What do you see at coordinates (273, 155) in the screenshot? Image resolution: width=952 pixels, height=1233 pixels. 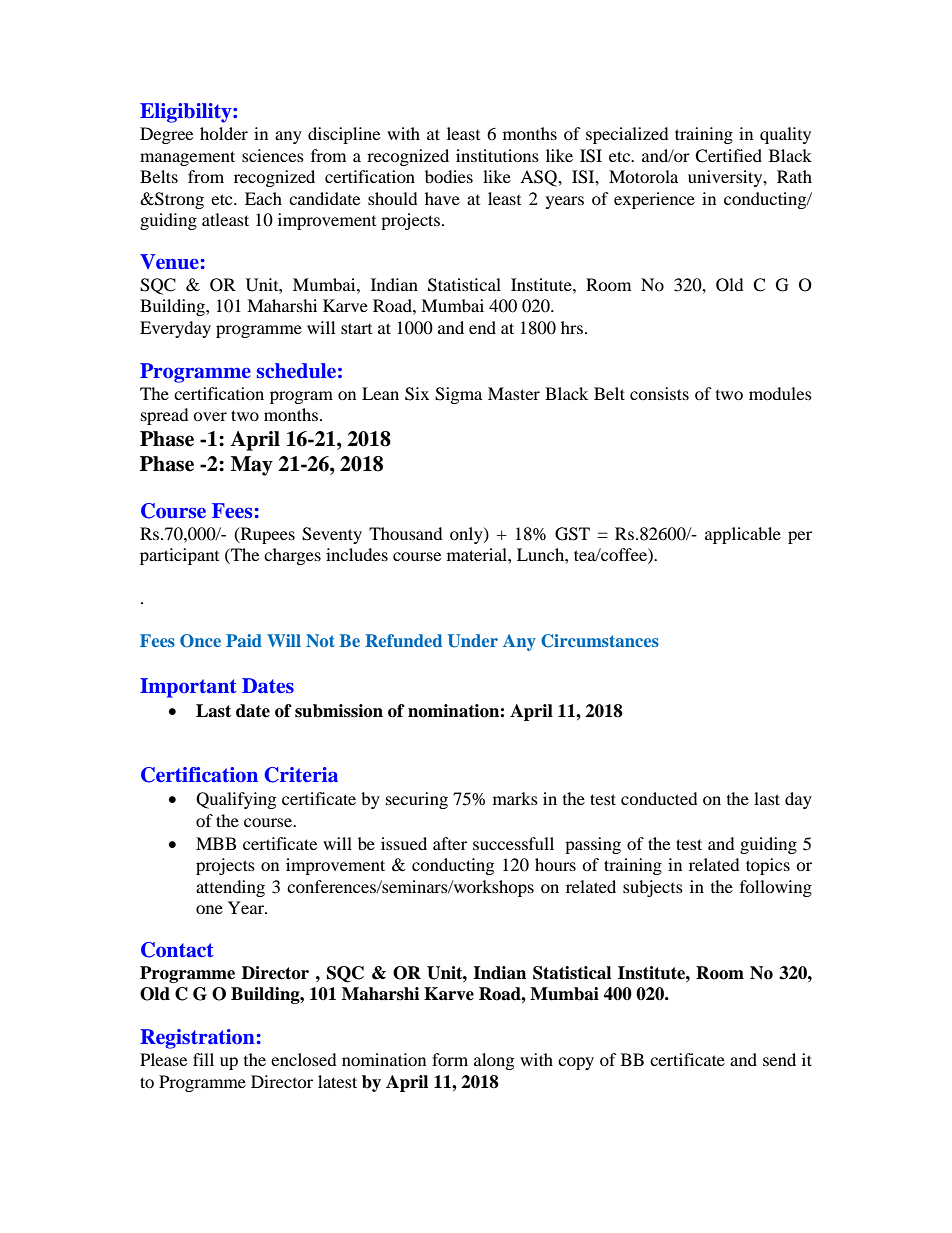 I see `sciences` at bounding box center [273, 155].
